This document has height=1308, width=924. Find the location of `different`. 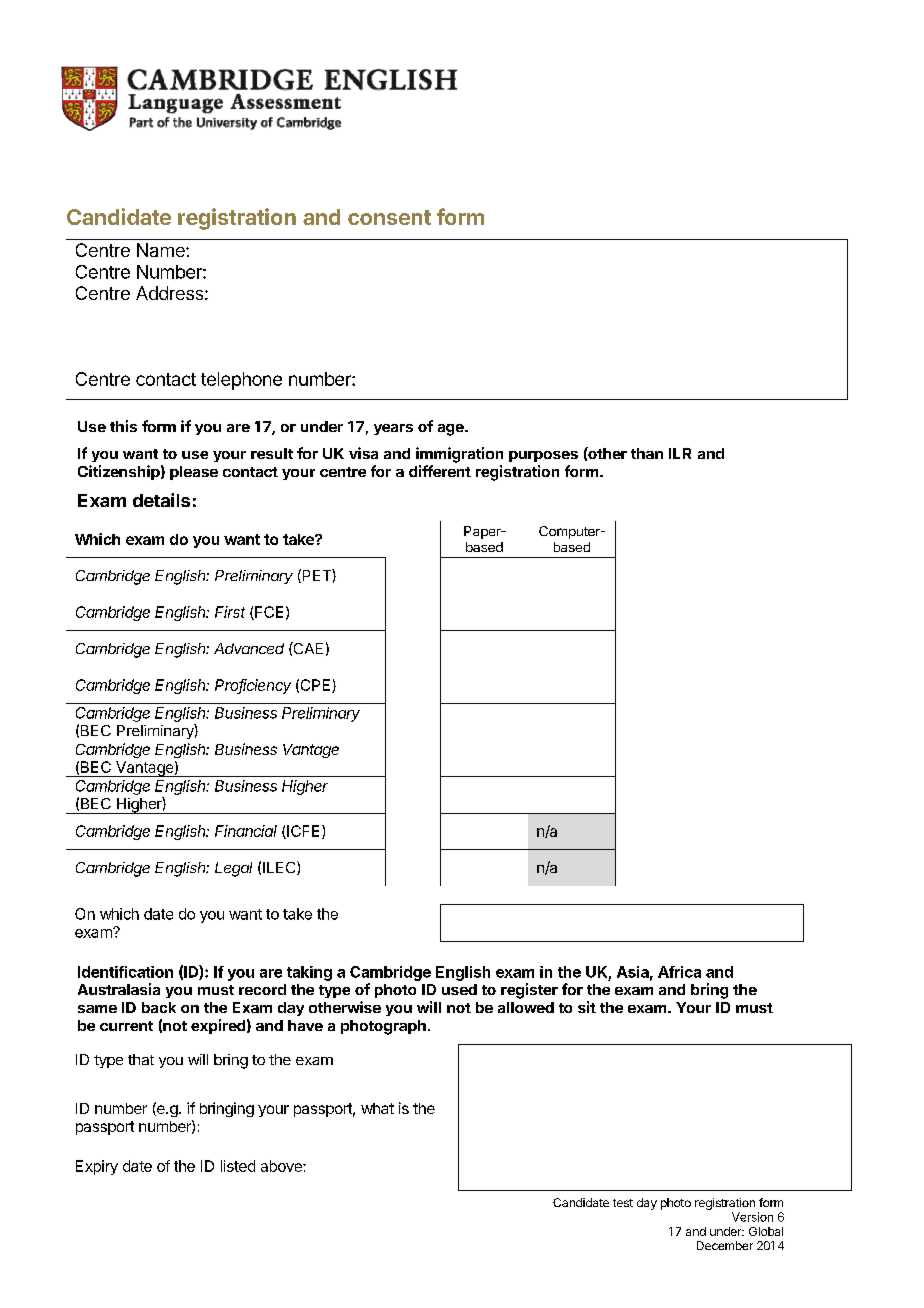

different is located at coordinates (440, 471).
